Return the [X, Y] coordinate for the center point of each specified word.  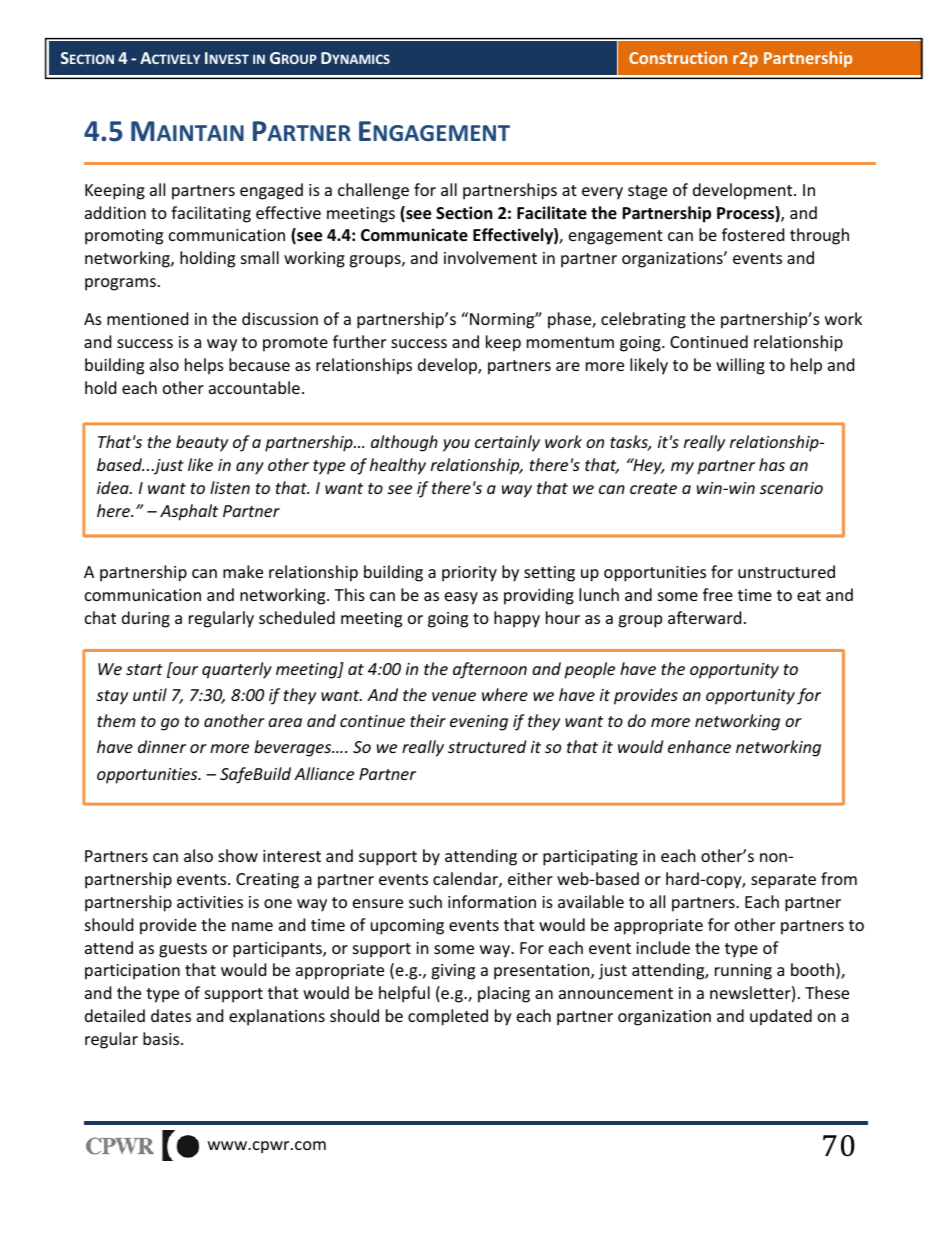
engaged [271, 191]
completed [448, 1017]
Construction [678, 58]
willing [740, 366]
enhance [699, 746]
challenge [373, 191]
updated [781, 1017]
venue [454, 696]
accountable [254, 387]
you [456, 445]
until [150, 694]
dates [171, 1015]
